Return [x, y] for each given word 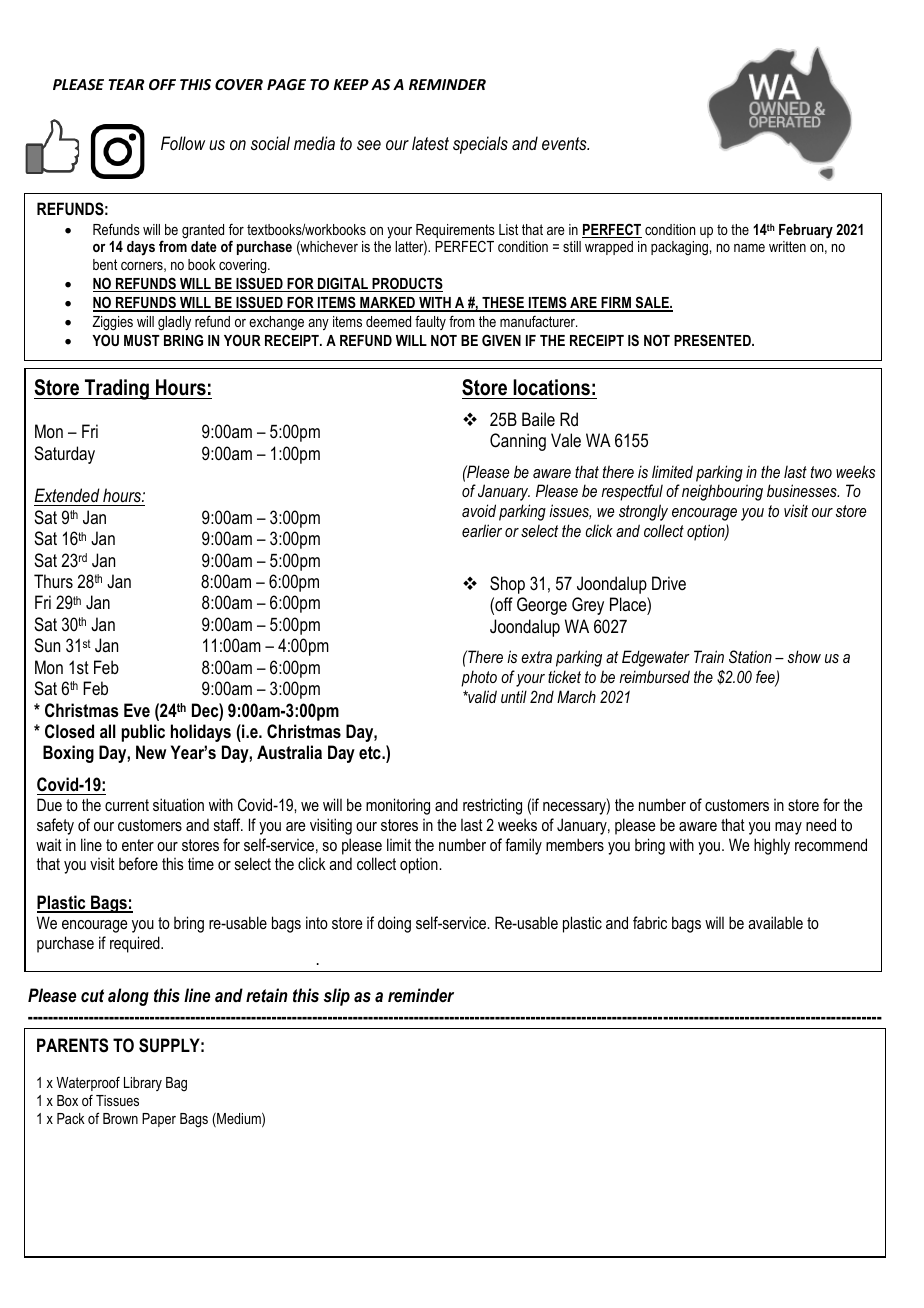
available [775, 922]
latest [430, 143]
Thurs [53, 581]
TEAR [126, 84]
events [565, 143]
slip [336, 997]
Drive [669, 583]
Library [143, 1084]
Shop [507, 585]
